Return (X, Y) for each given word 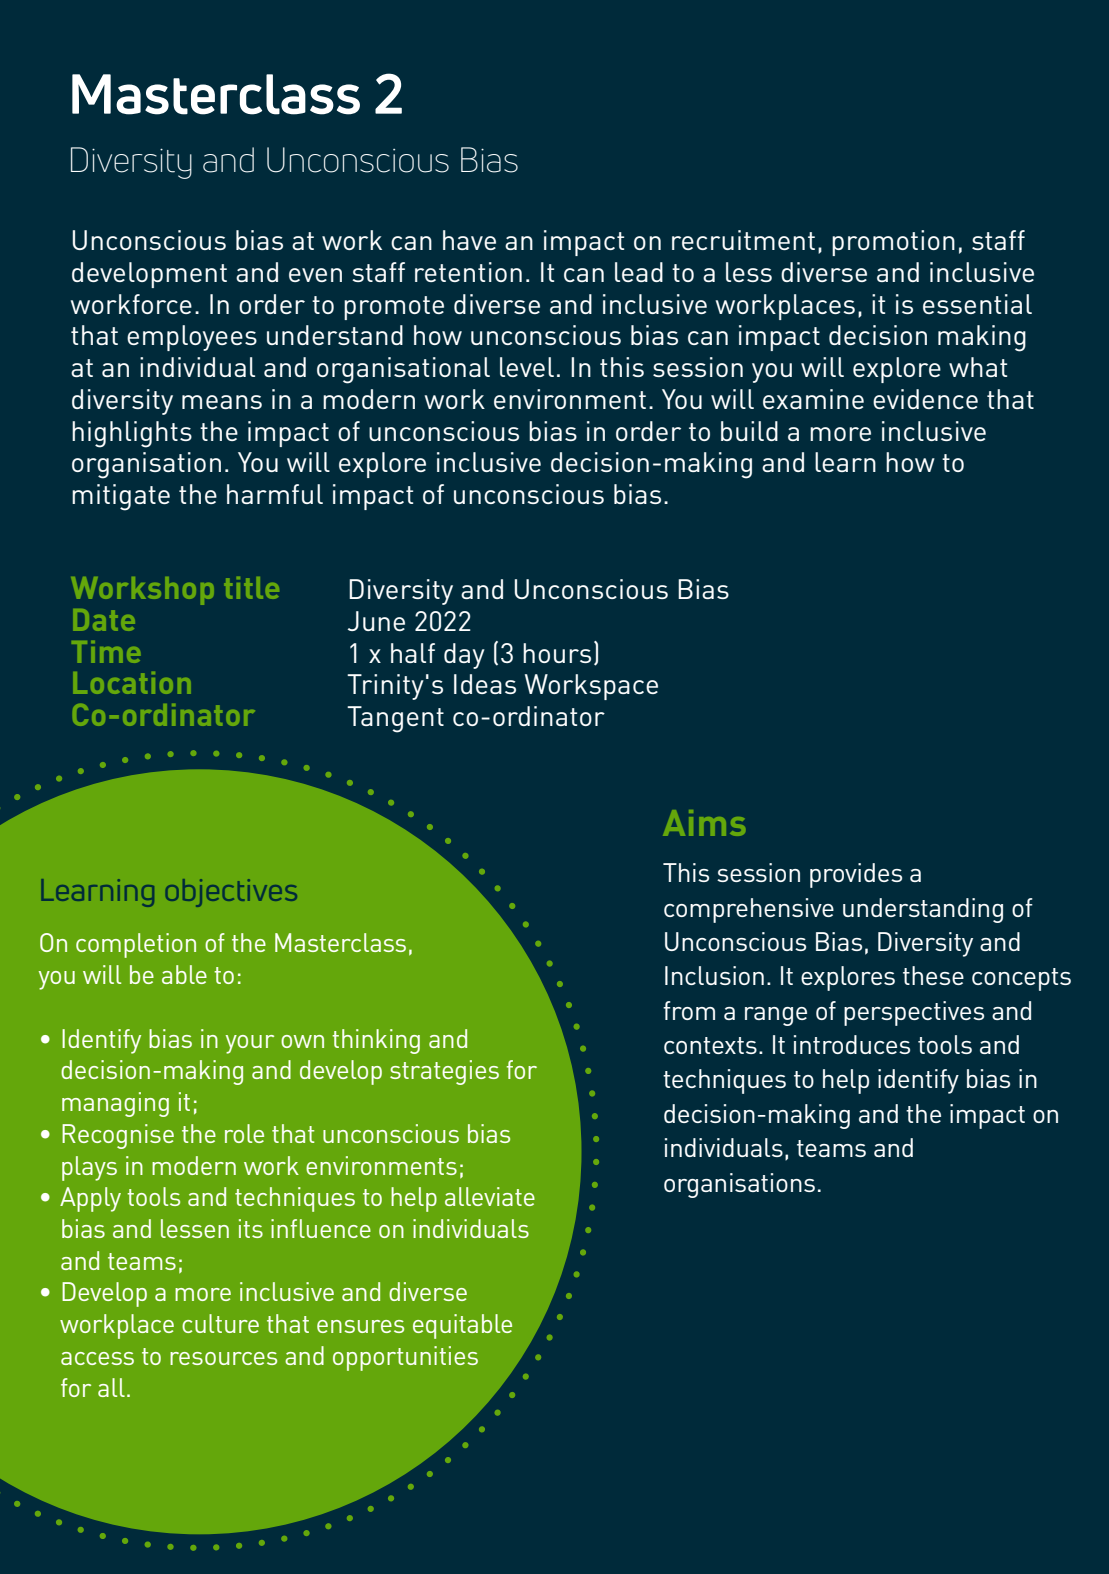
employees (192, 338)
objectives (231, 893)
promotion (893, 243)
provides (856, 875)
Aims (704, 823)
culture (220, 1323)
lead (639, 272)
